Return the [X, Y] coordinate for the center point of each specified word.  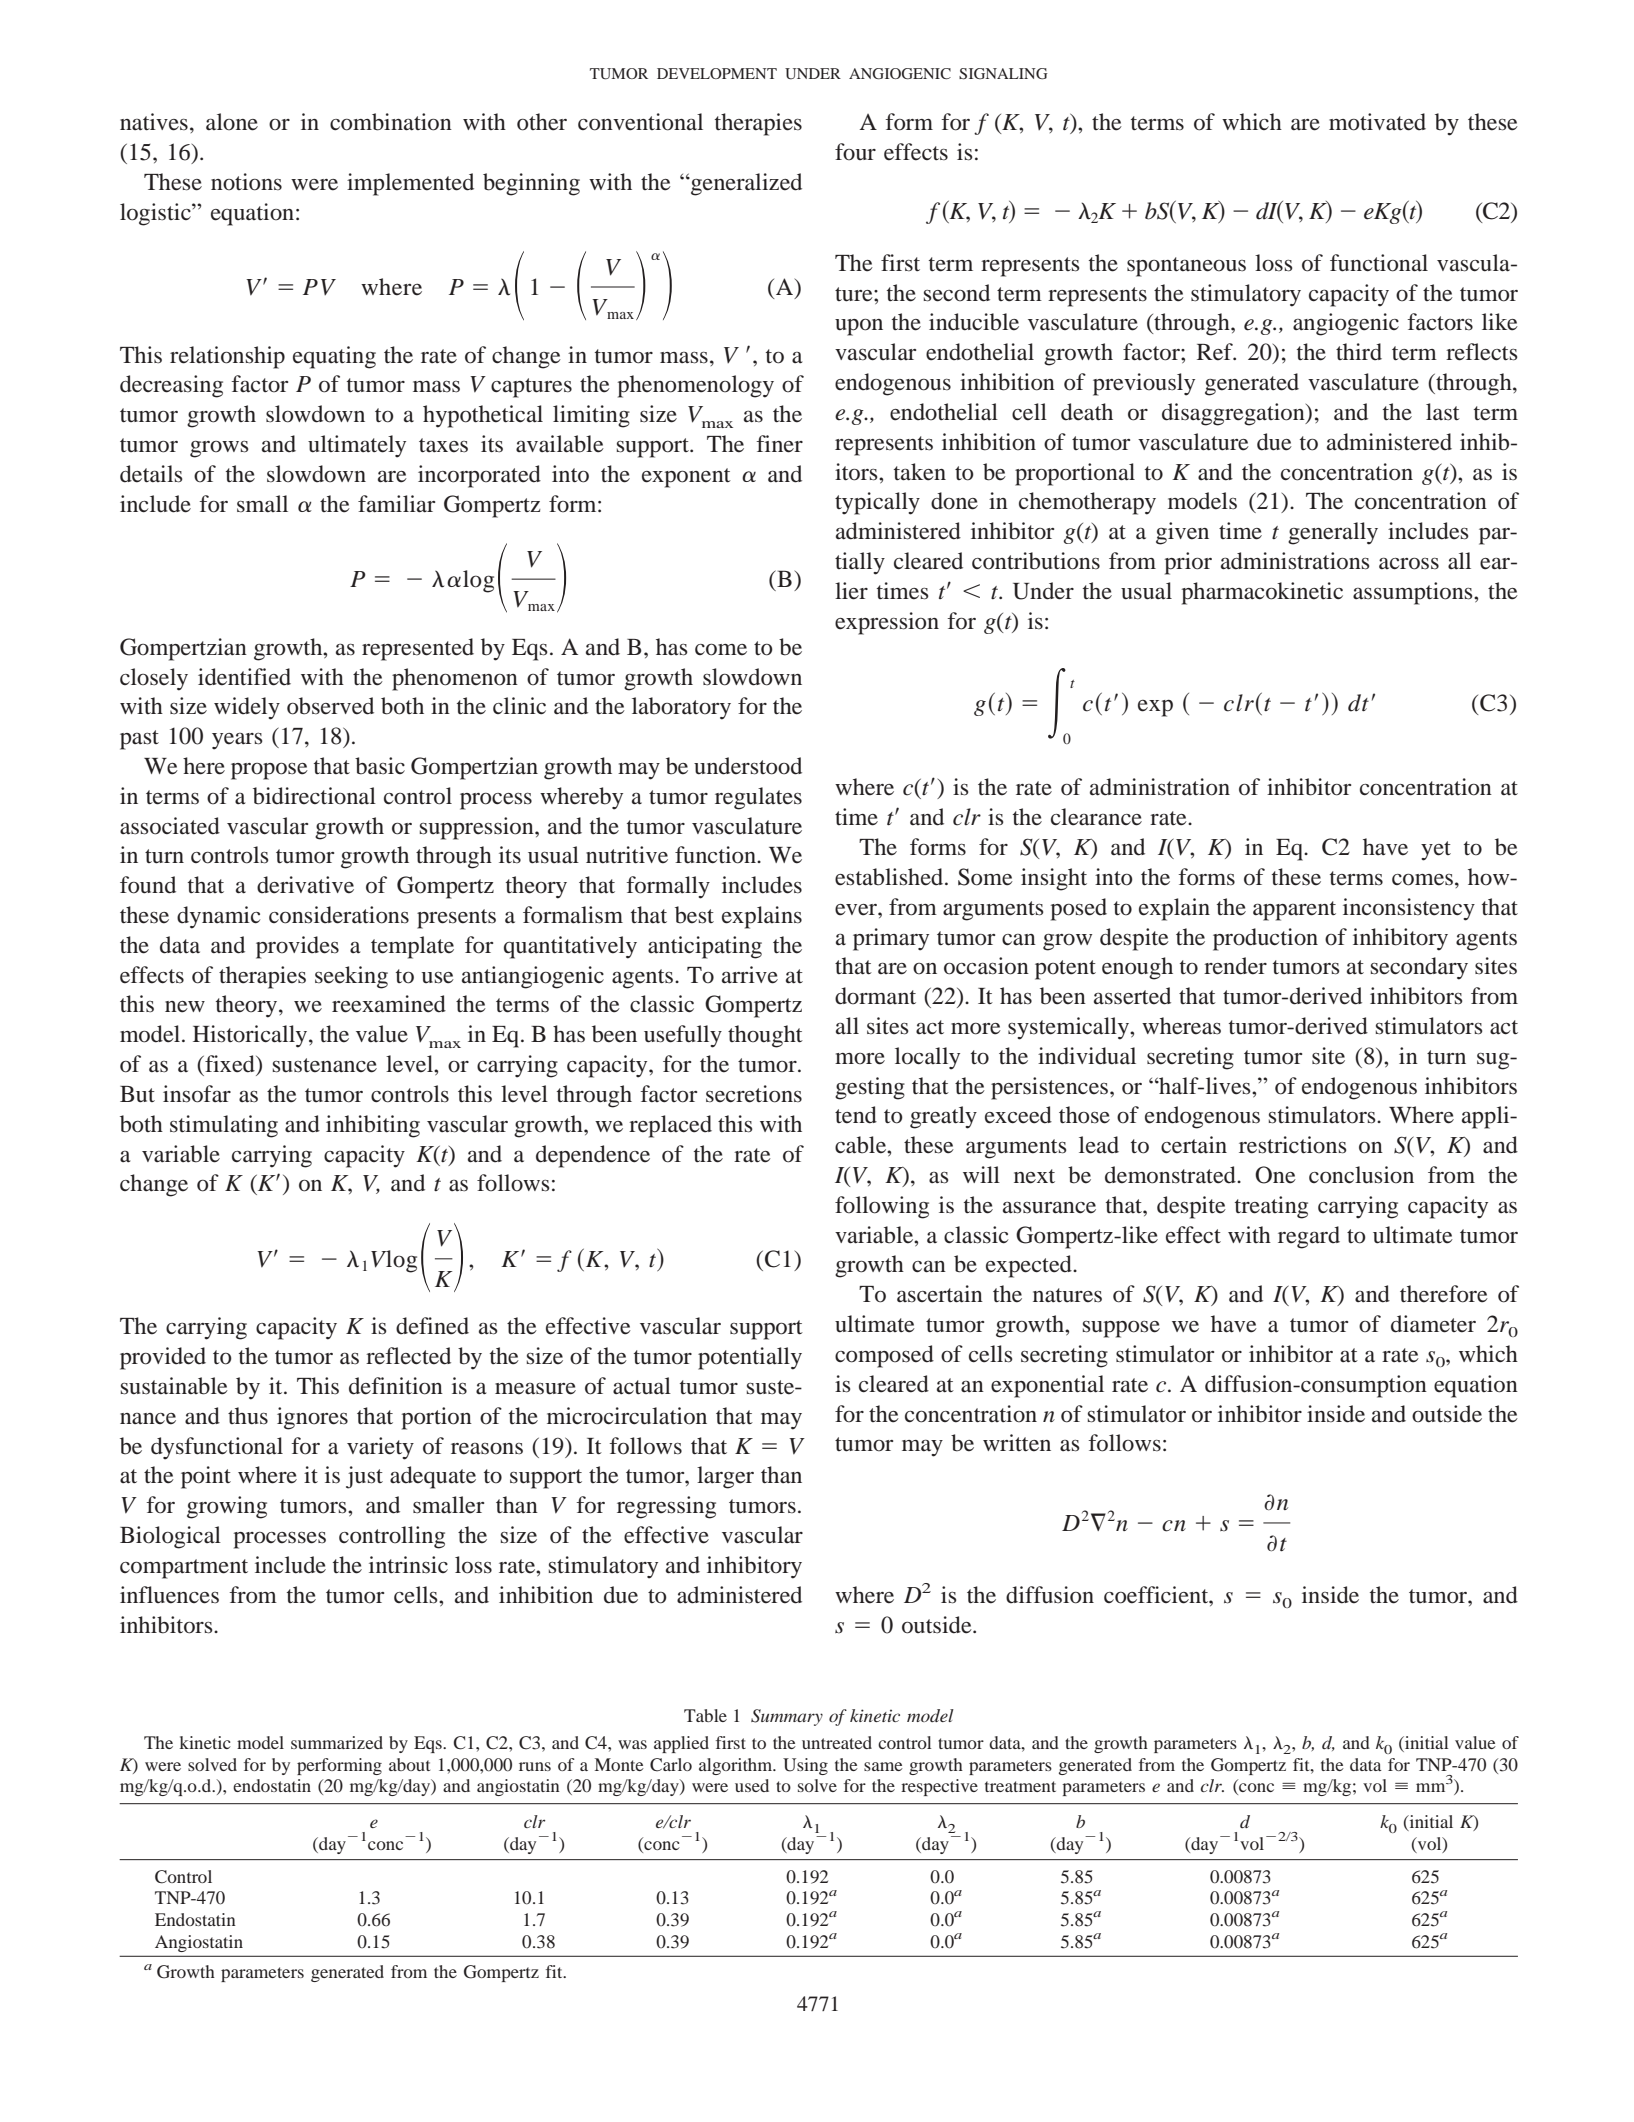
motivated [1377, 122]
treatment [1020, 1786]
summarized [337, 1742]
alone [232, 122]
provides [297, 947]
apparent [1294, 911]
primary [891, 939]
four [855, 152]
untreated [837, 1742]
